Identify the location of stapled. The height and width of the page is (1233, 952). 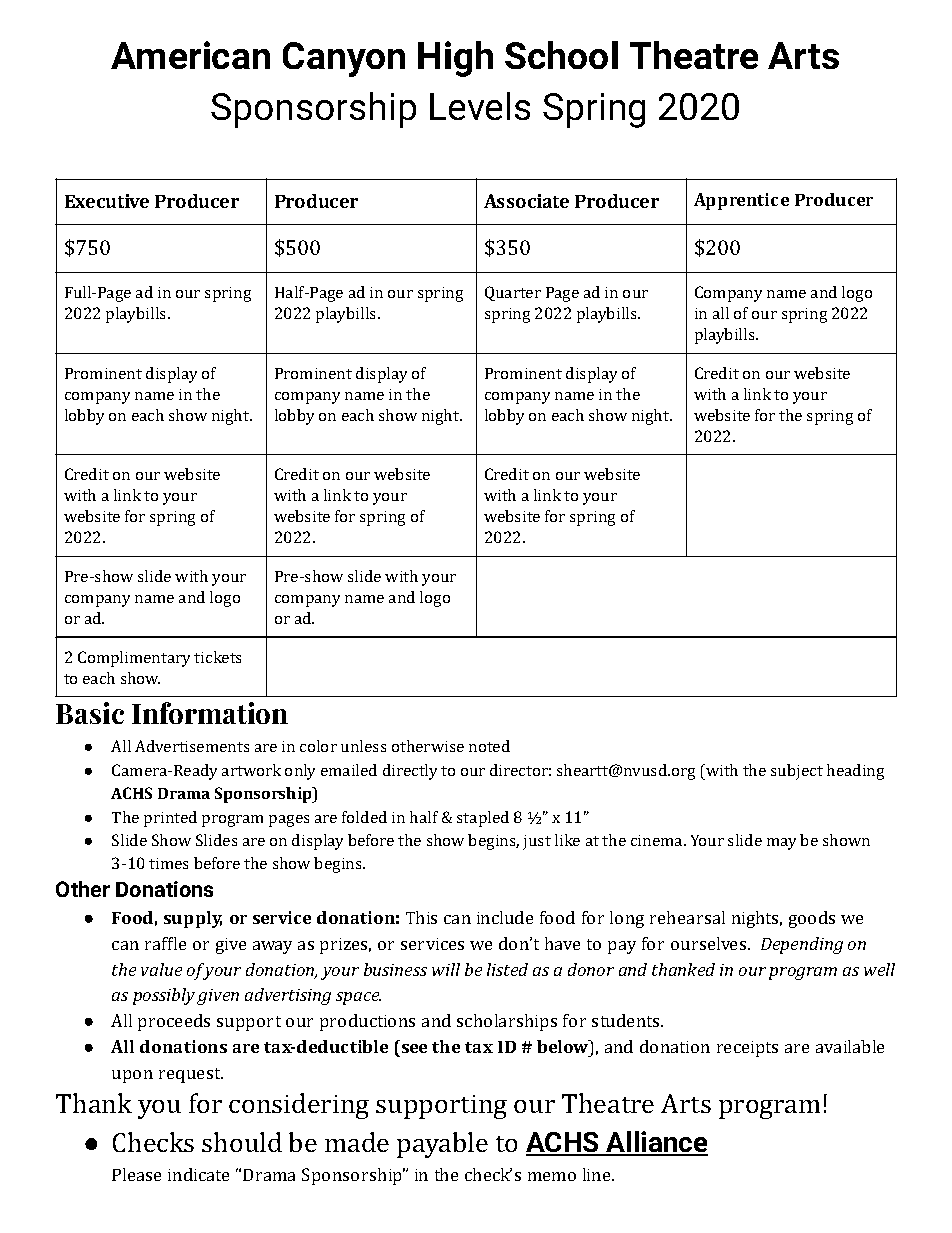
(483, 819).
